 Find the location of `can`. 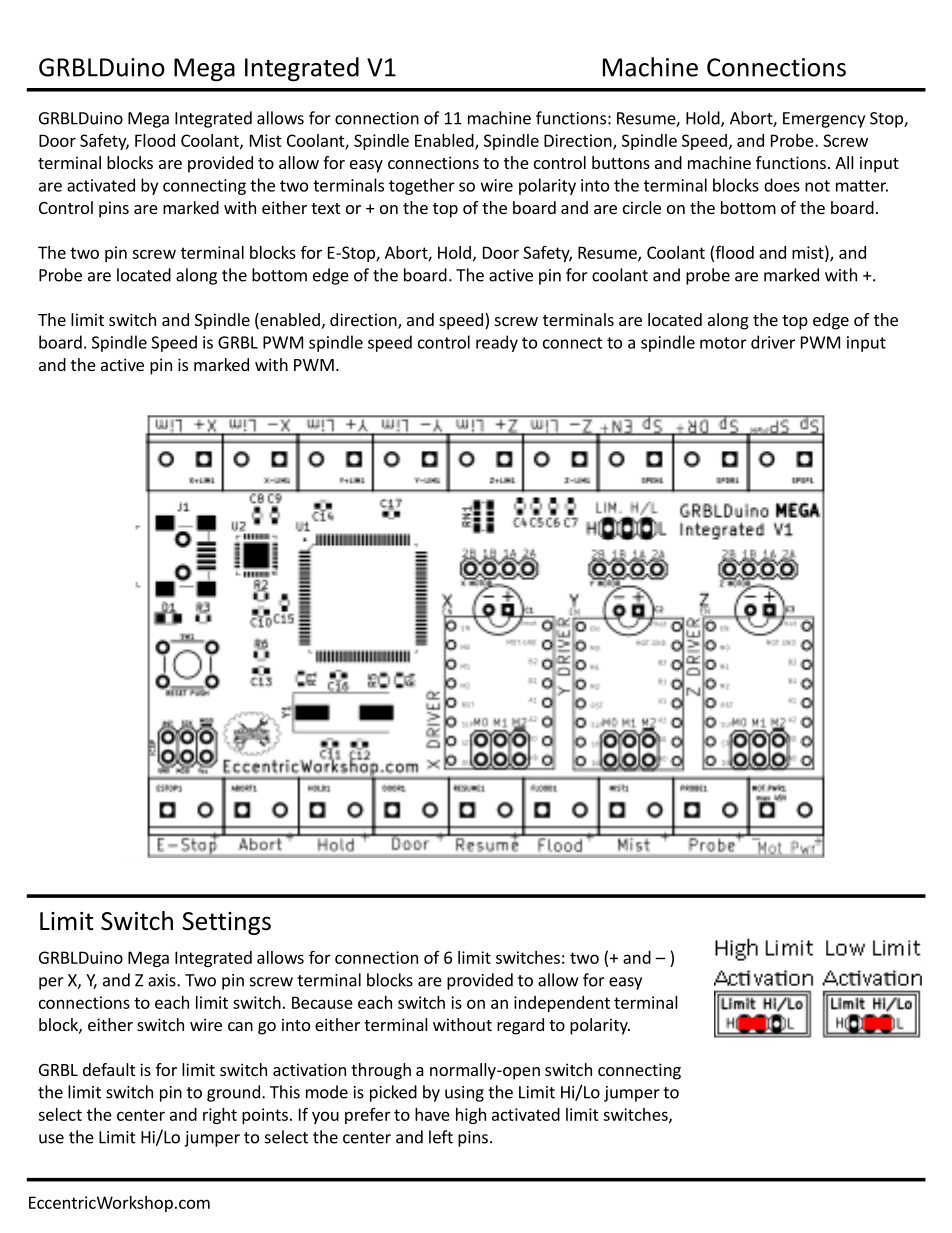

can is located at coordinates (240, 1026).
